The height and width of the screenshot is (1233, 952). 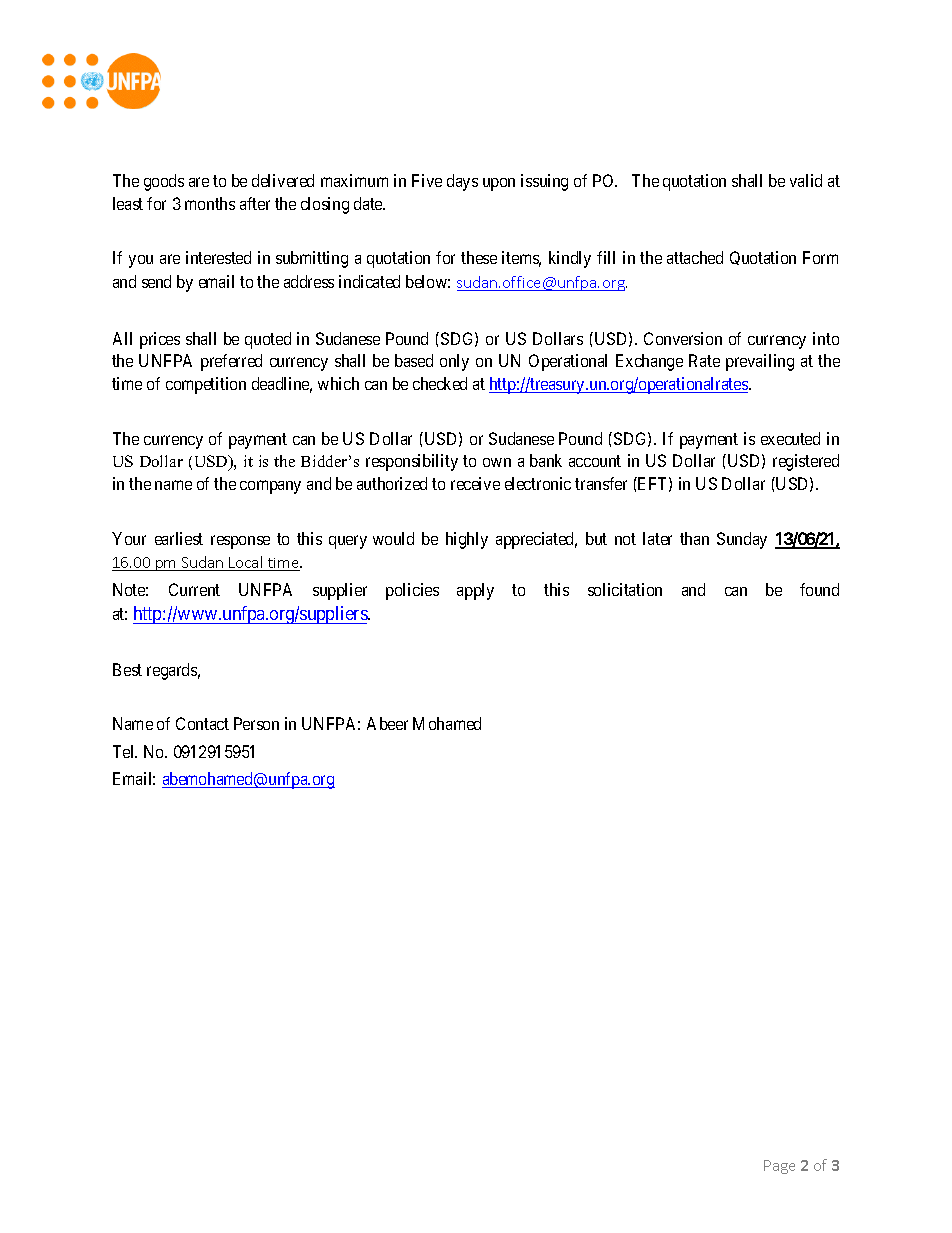 What do you see at coordinates (210, 203) in the screenshot?
I see `months` at bounding box center [210, 203].
